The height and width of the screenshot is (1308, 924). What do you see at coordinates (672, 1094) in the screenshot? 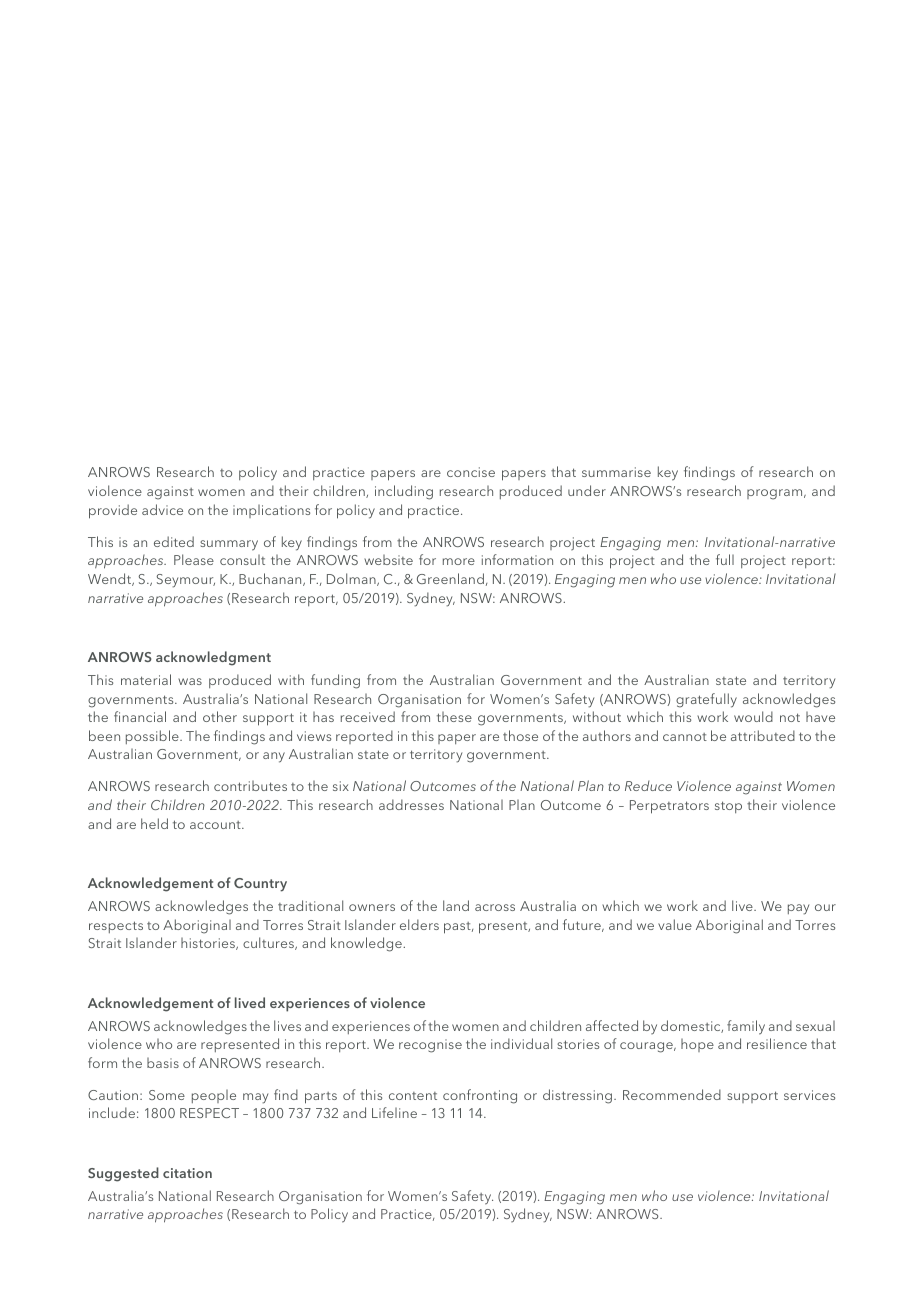
I see `Recommended` at bounding box center [672, 1094].
